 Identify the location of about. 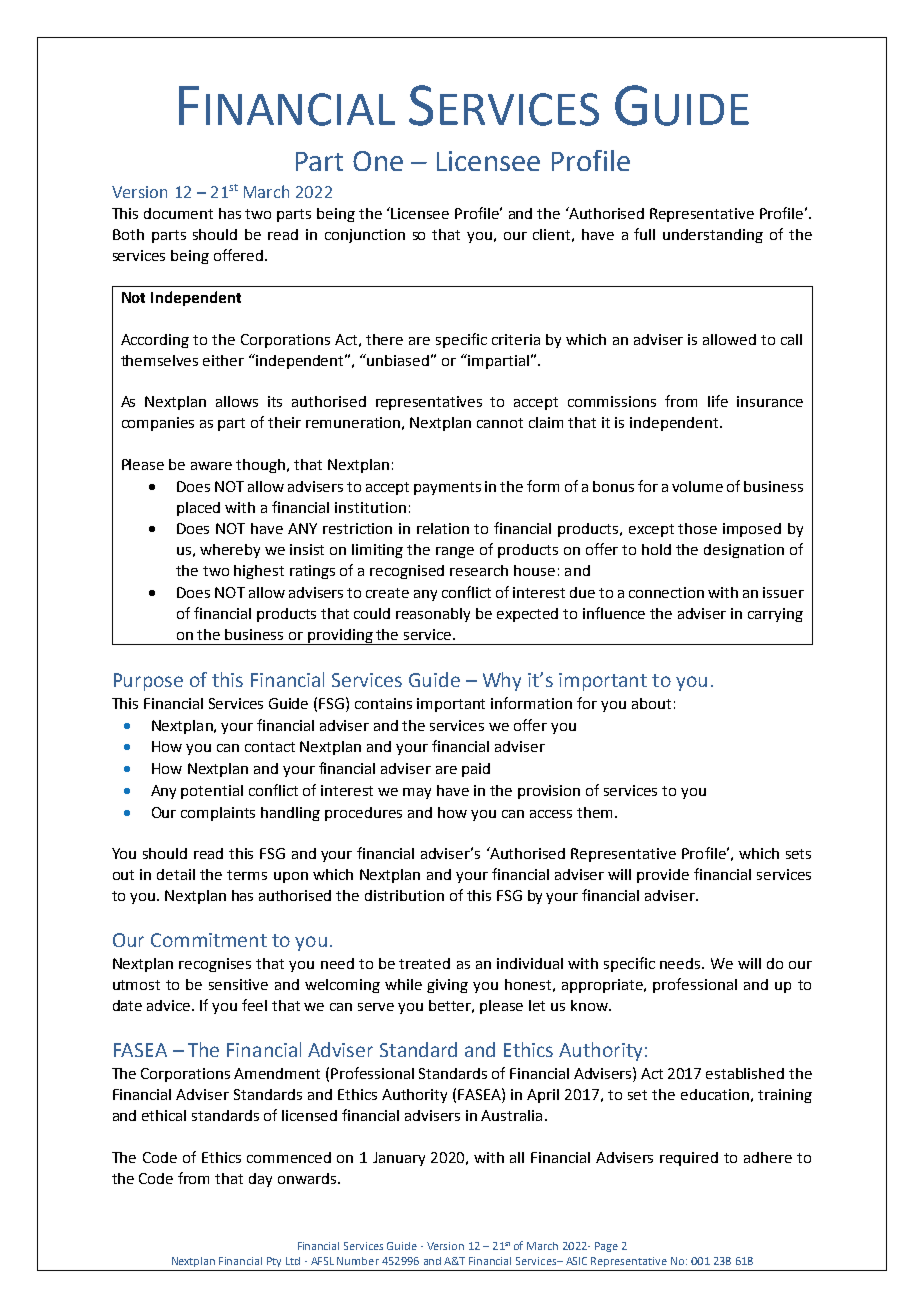
(651, 703).
